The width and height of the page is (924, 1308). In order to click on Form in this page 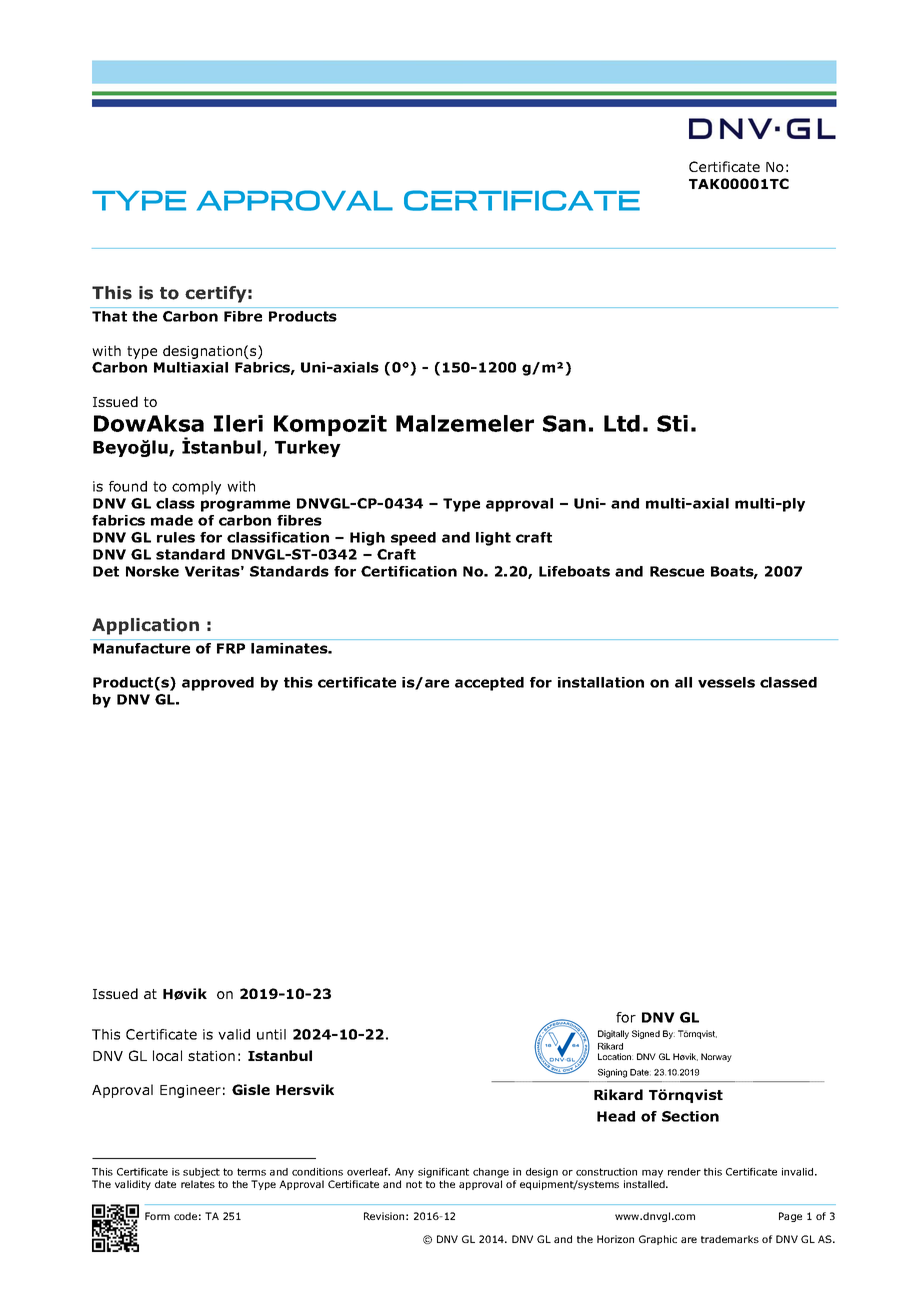, I will do `click(157, 1216)`.
